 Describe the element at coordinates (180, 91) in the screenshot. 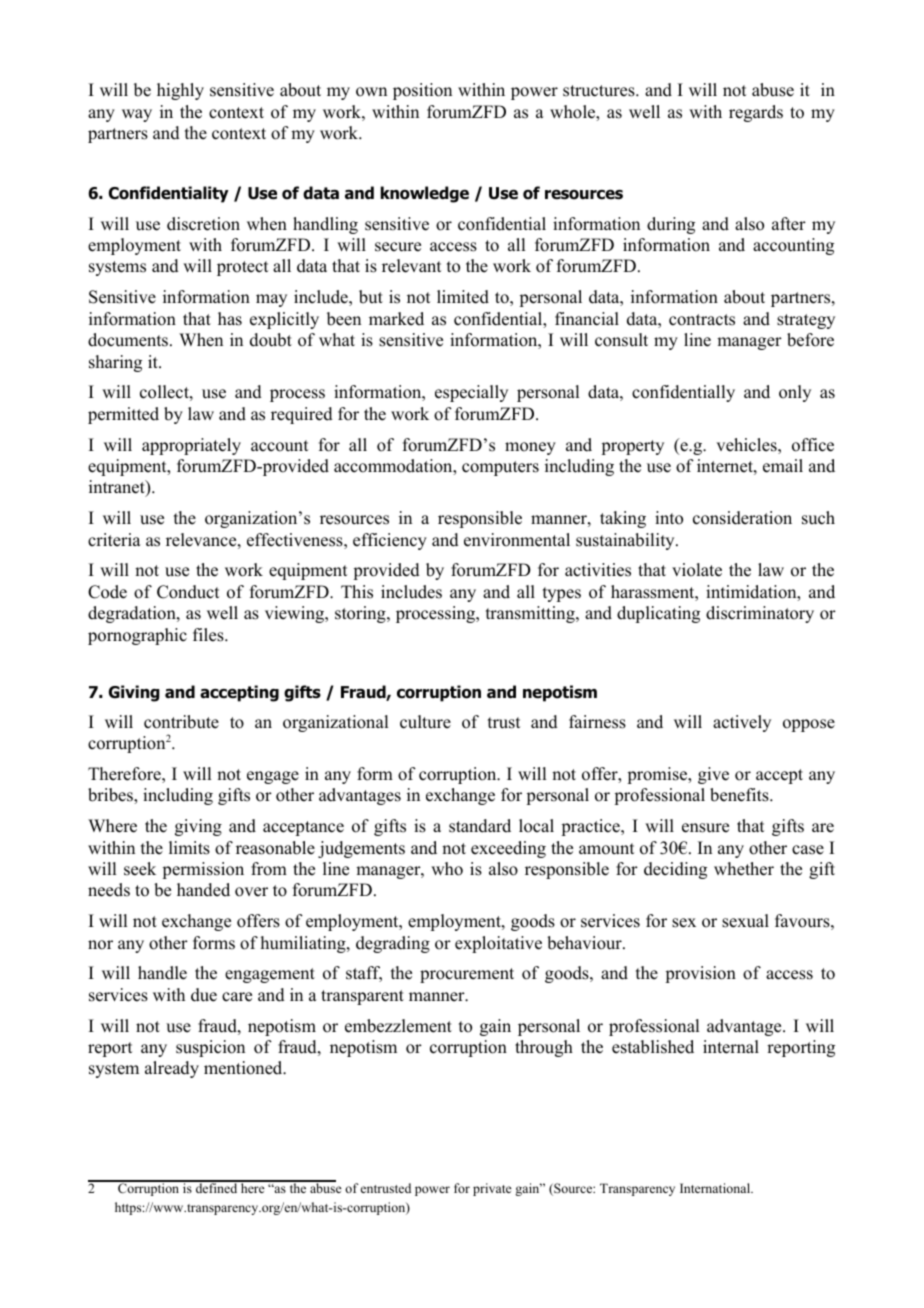

I see `highly` at that location.
